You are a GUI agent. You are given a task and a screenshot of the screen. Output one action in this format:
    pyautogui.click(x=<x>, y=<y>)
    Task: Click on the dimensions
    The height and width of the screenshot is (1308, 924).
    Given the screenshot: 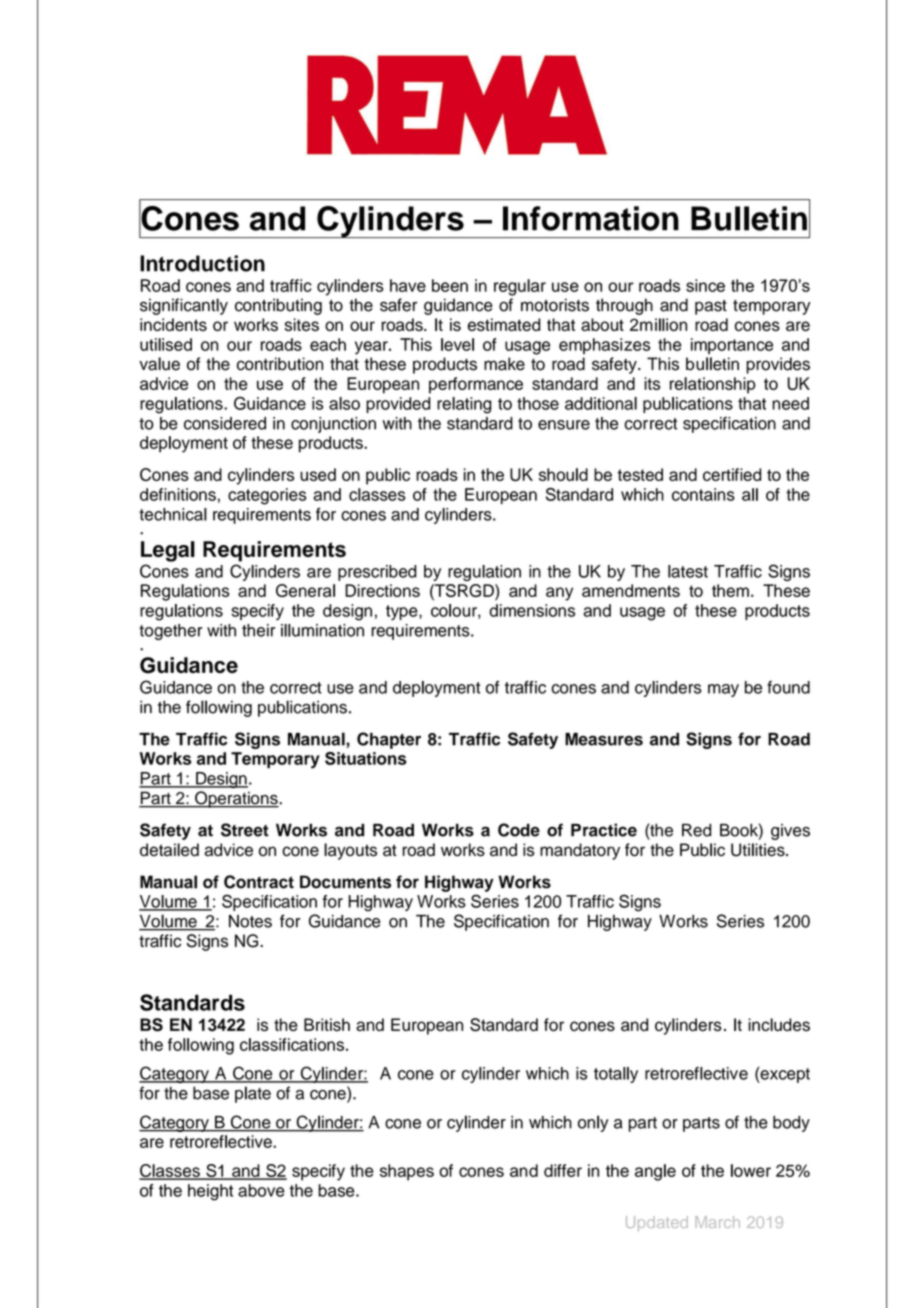 What is the action you would take?
    pyautogui.click(x=532, y=610)
